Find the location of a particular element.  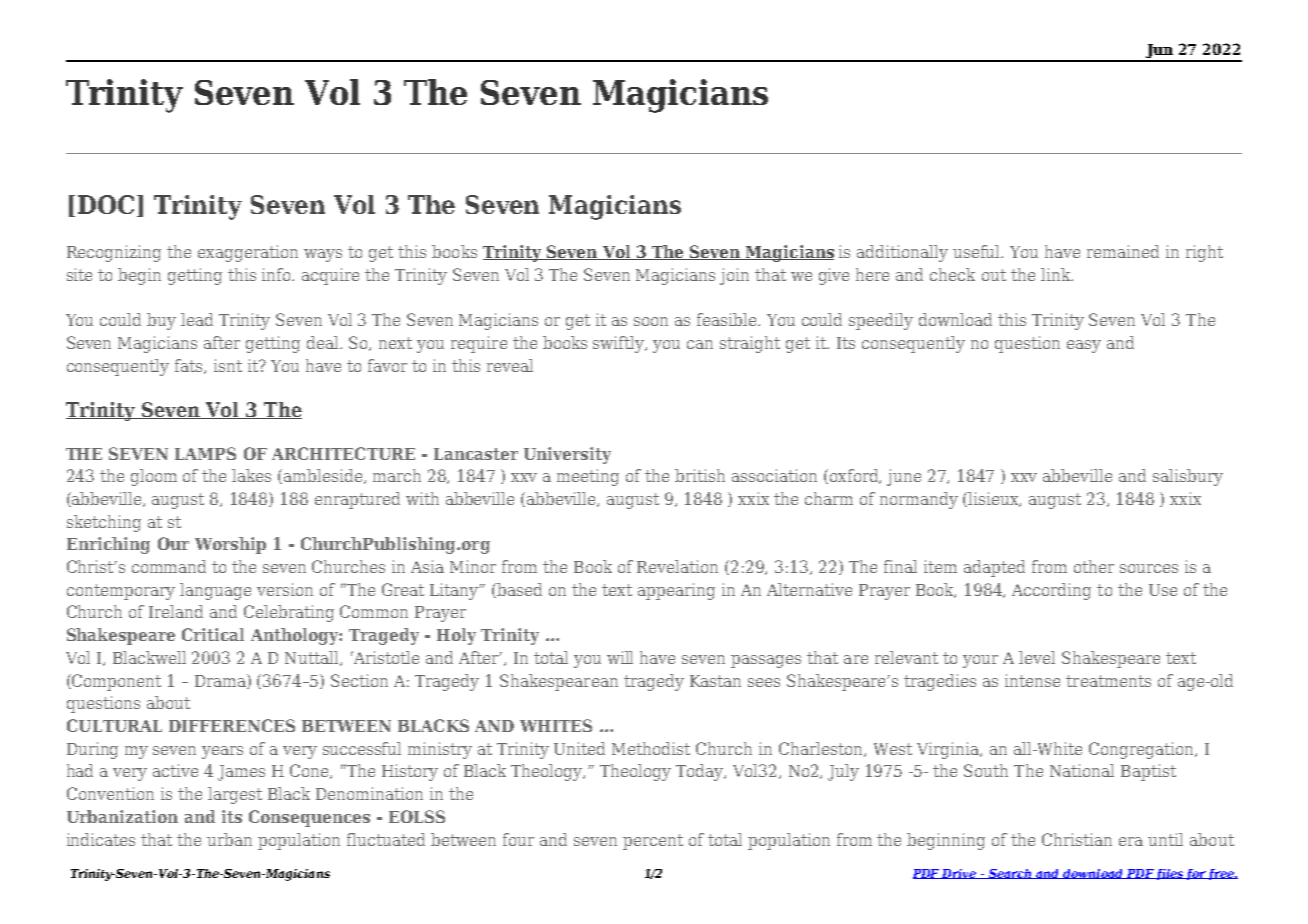

exaggeration is located at coordinates (248, 253).
